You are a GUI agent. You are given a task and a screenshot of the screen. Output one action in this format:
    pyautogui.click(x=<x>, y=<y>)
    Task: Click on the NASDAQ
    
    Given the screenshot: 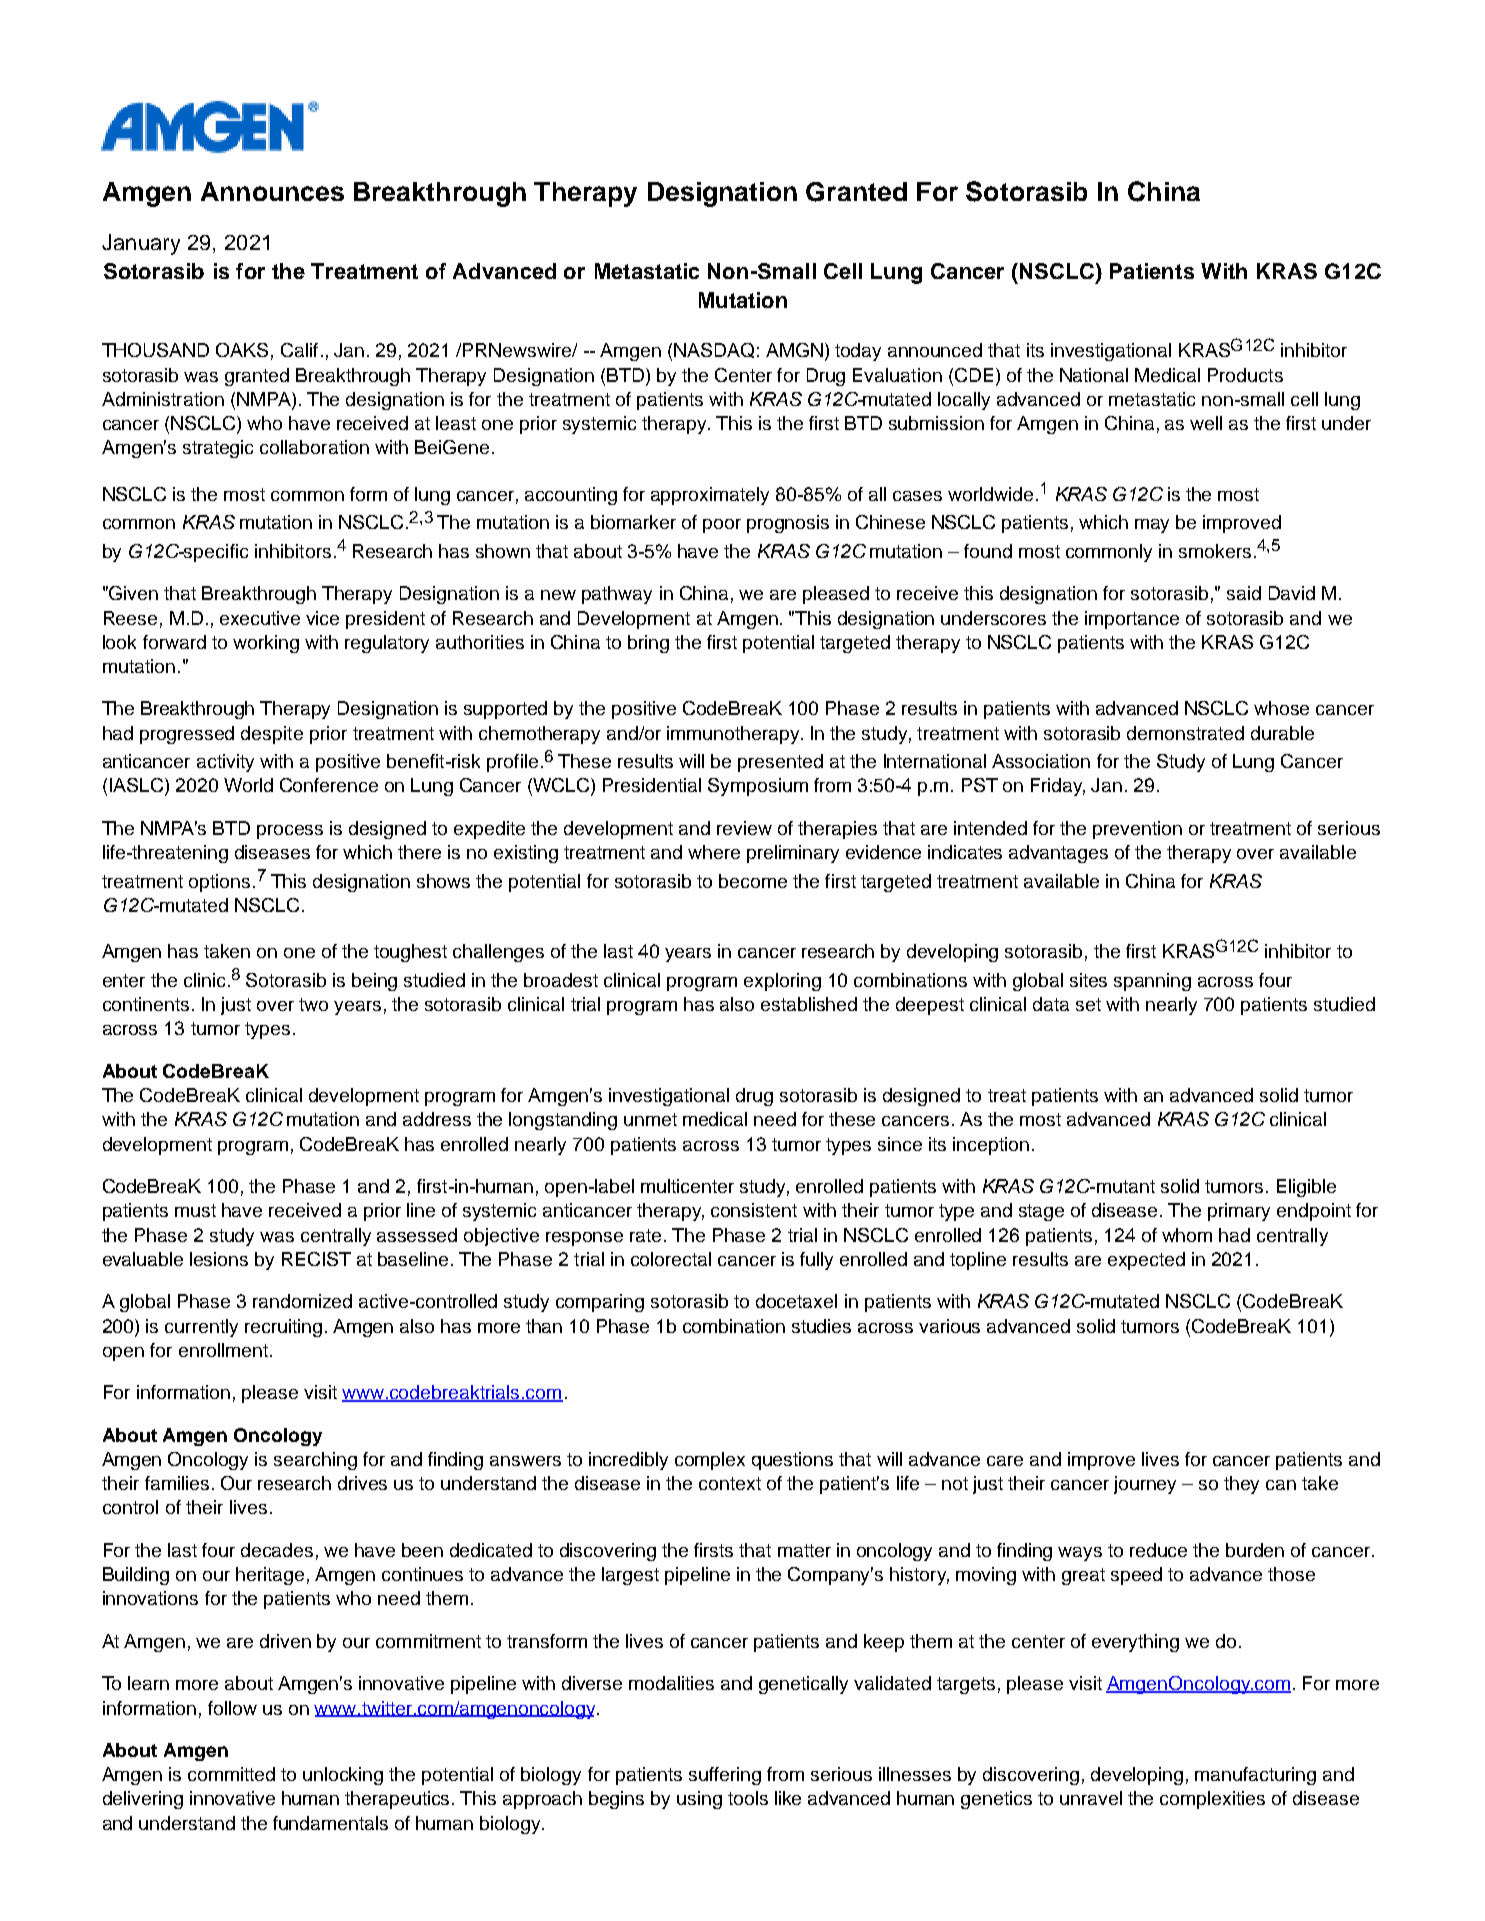 What is the action you would take?
    pyautogui.click(x=714, y=350)
